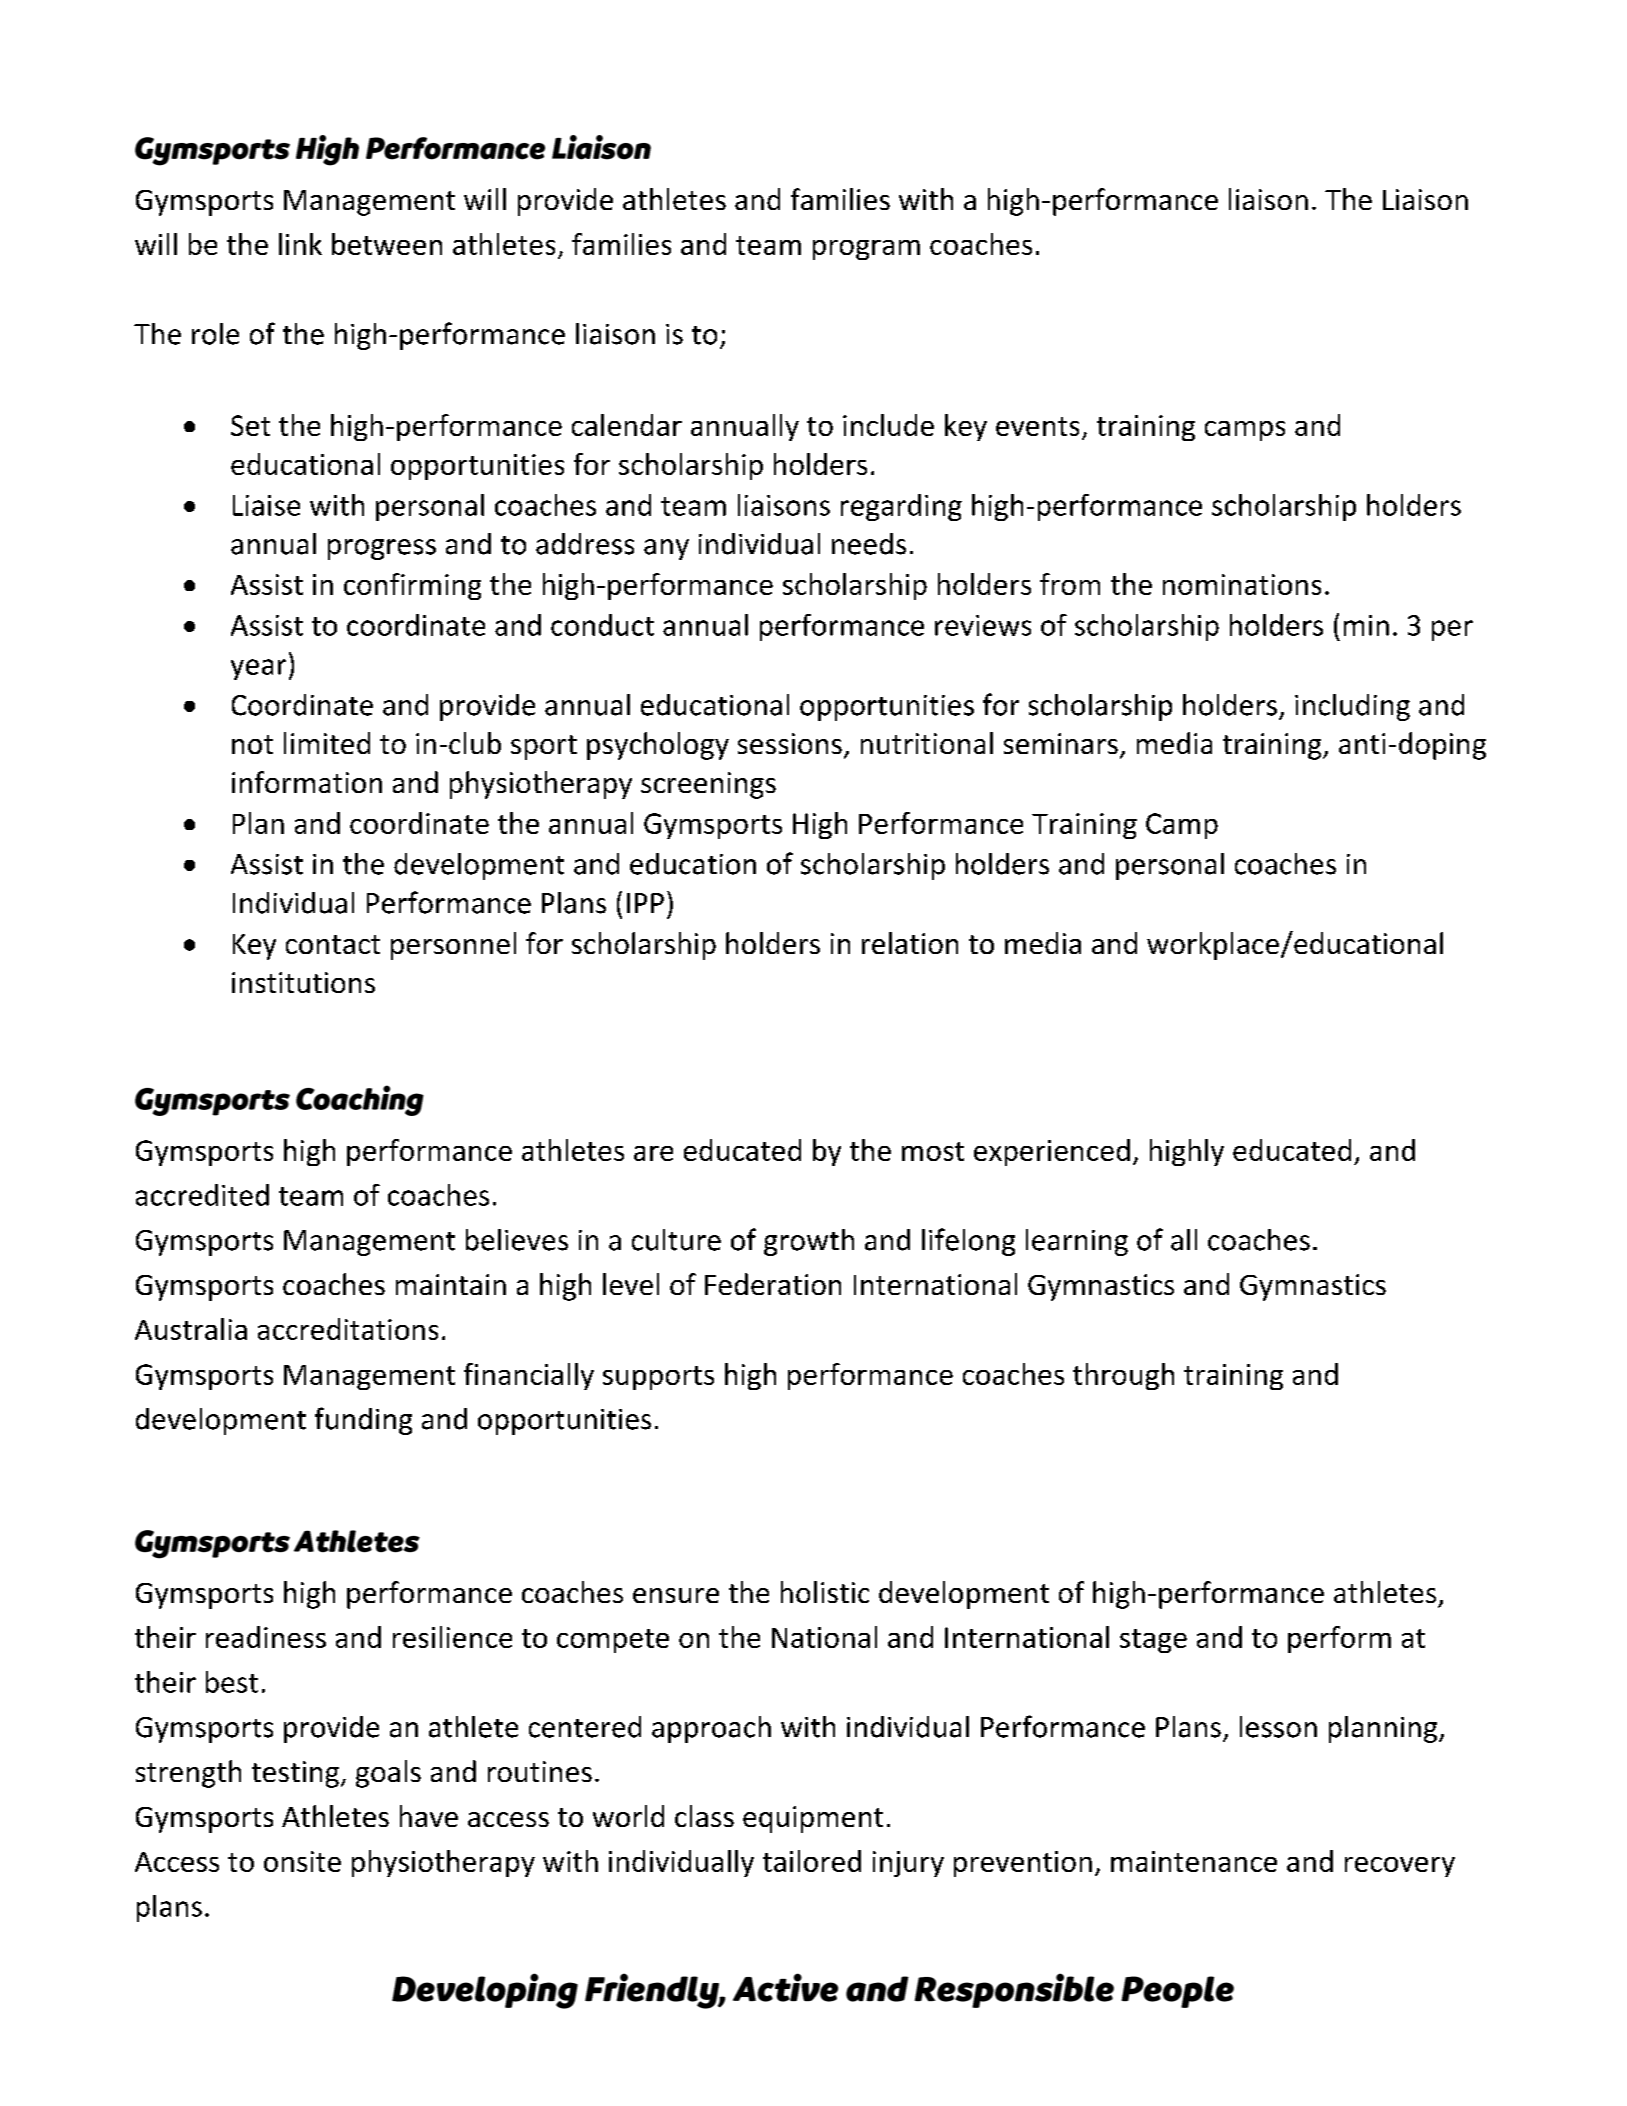 This document has height=2106, width=1627. Describe the element at coordinates (302, 1861) in the document. I see `onsite` at that location.
